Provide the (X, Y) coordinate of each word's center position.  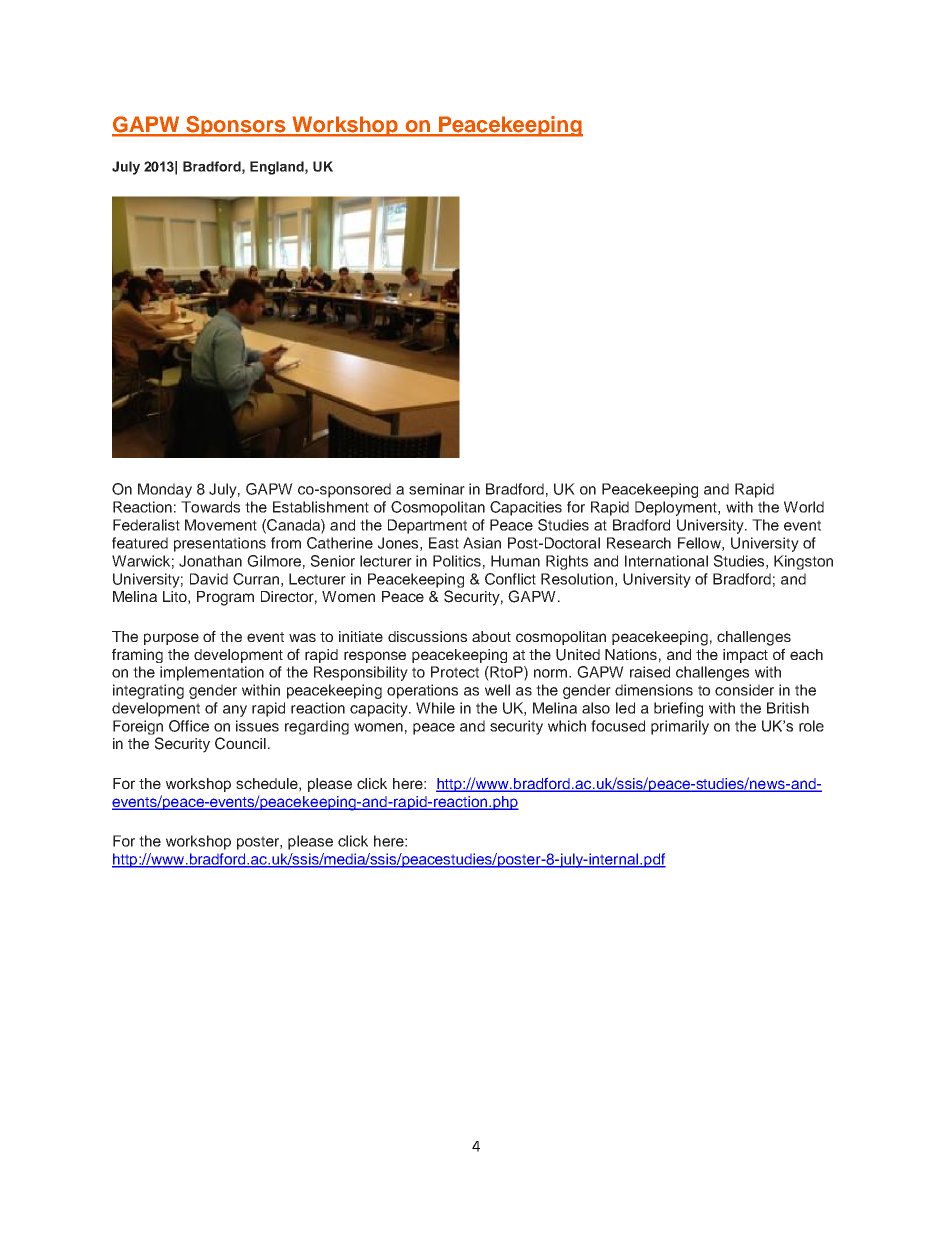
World (804, 507)
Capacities (526, 508)
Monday (165, 490)
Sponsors (236, 126)
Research (639, 543)
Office (189, 726)
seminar (437, 489)
